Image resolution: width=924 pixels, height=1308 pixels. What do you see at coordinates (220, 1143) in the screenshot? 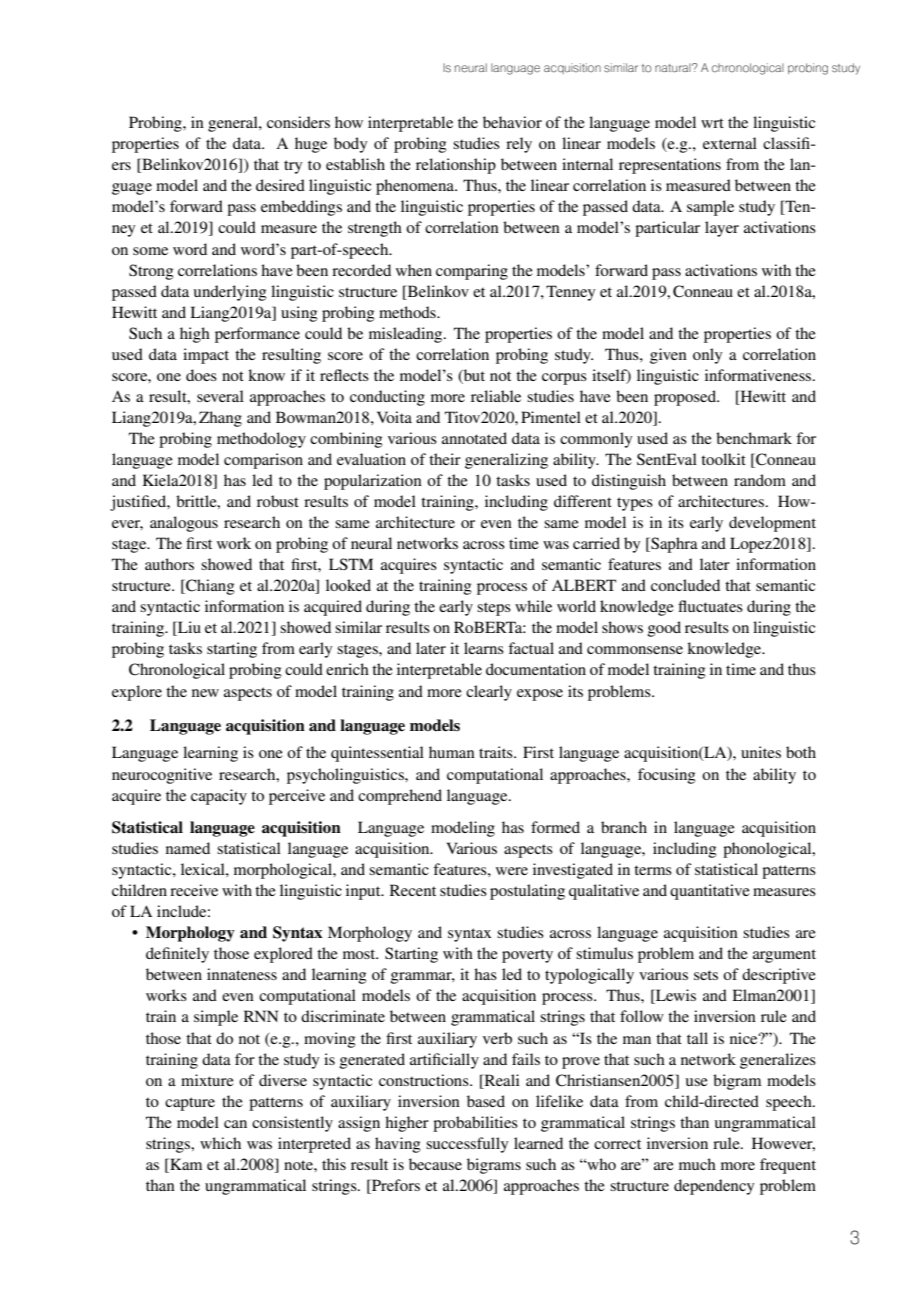
I see `which` at bounding box center [220, 1143].
